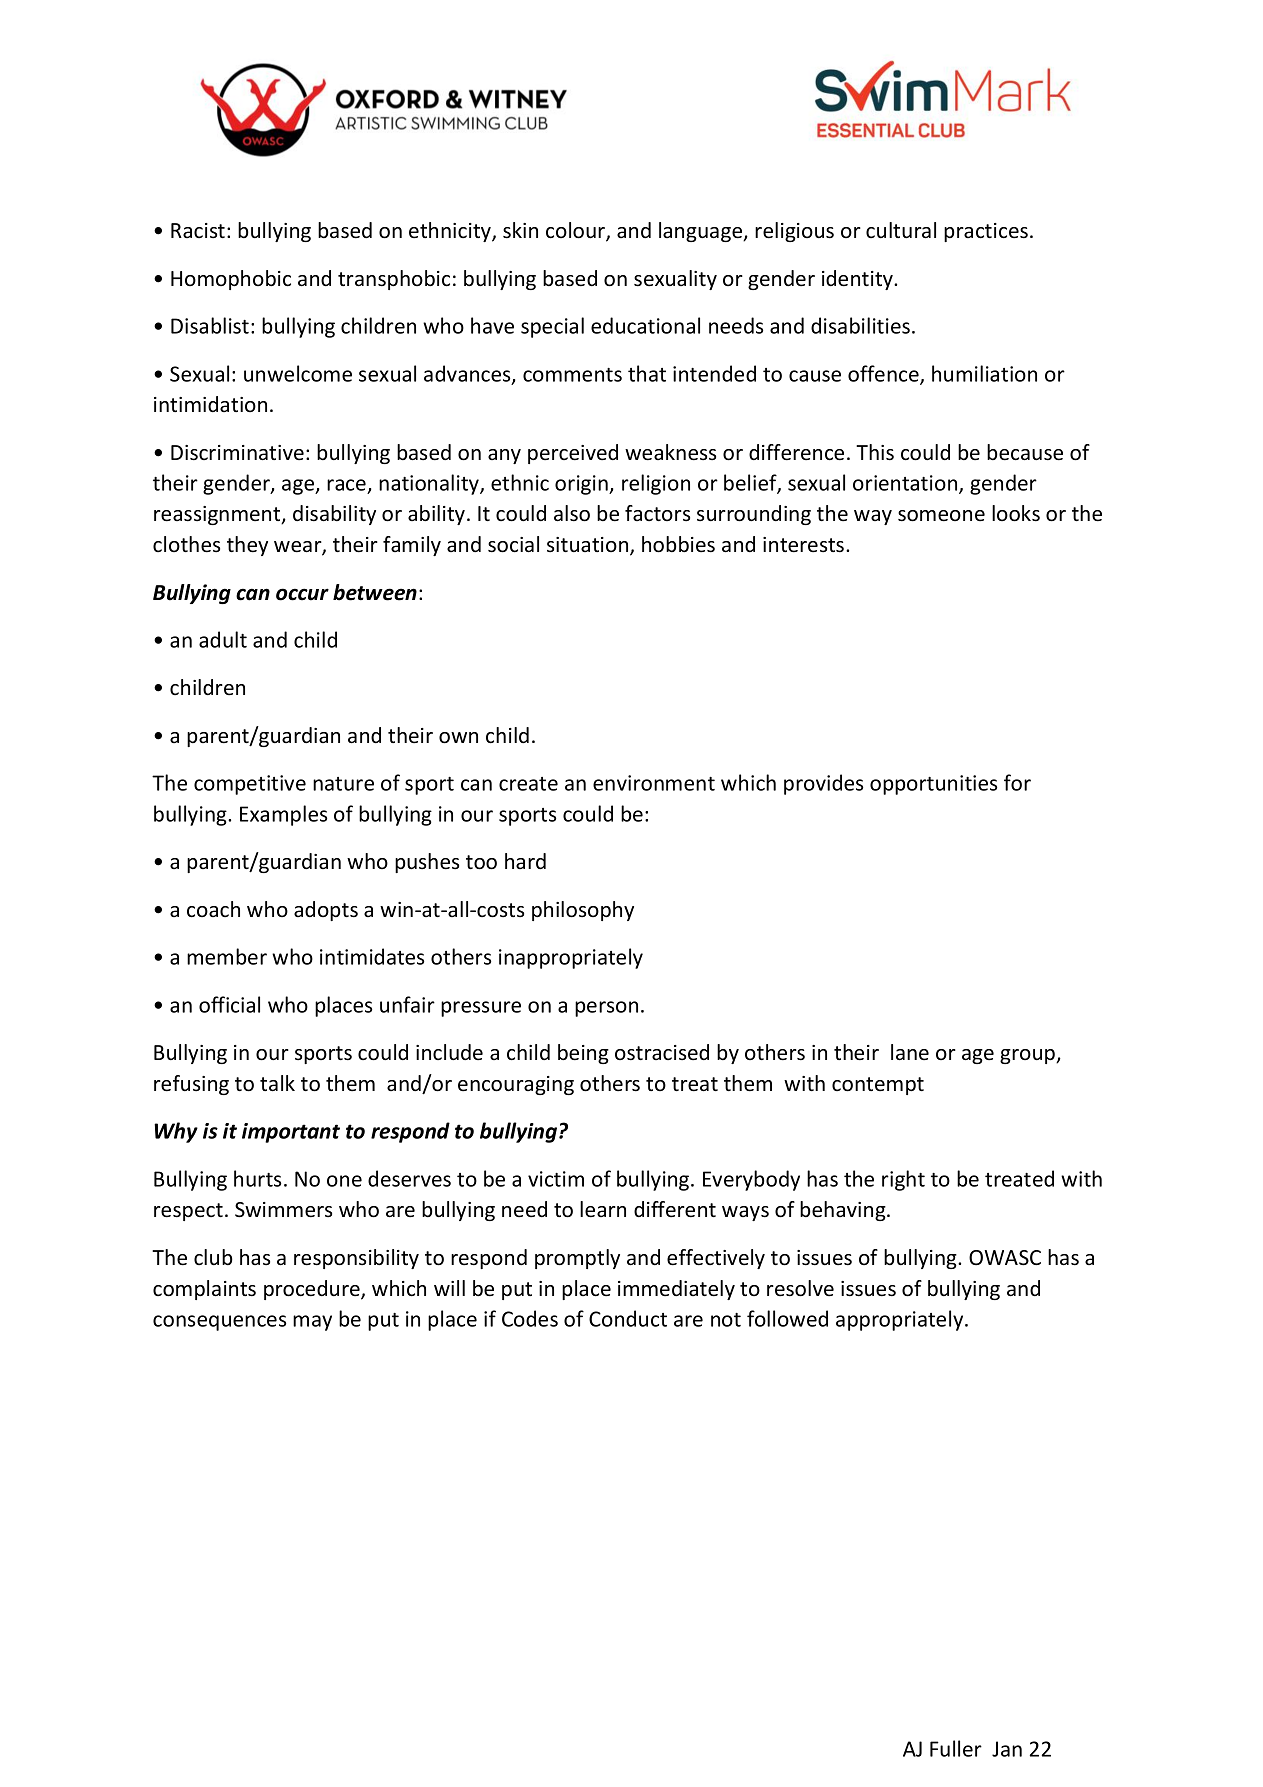 The height and width of the document is (1787, 1263). Describe the element at coordinates (312, 1323) in the document. I see `may` at that location.
